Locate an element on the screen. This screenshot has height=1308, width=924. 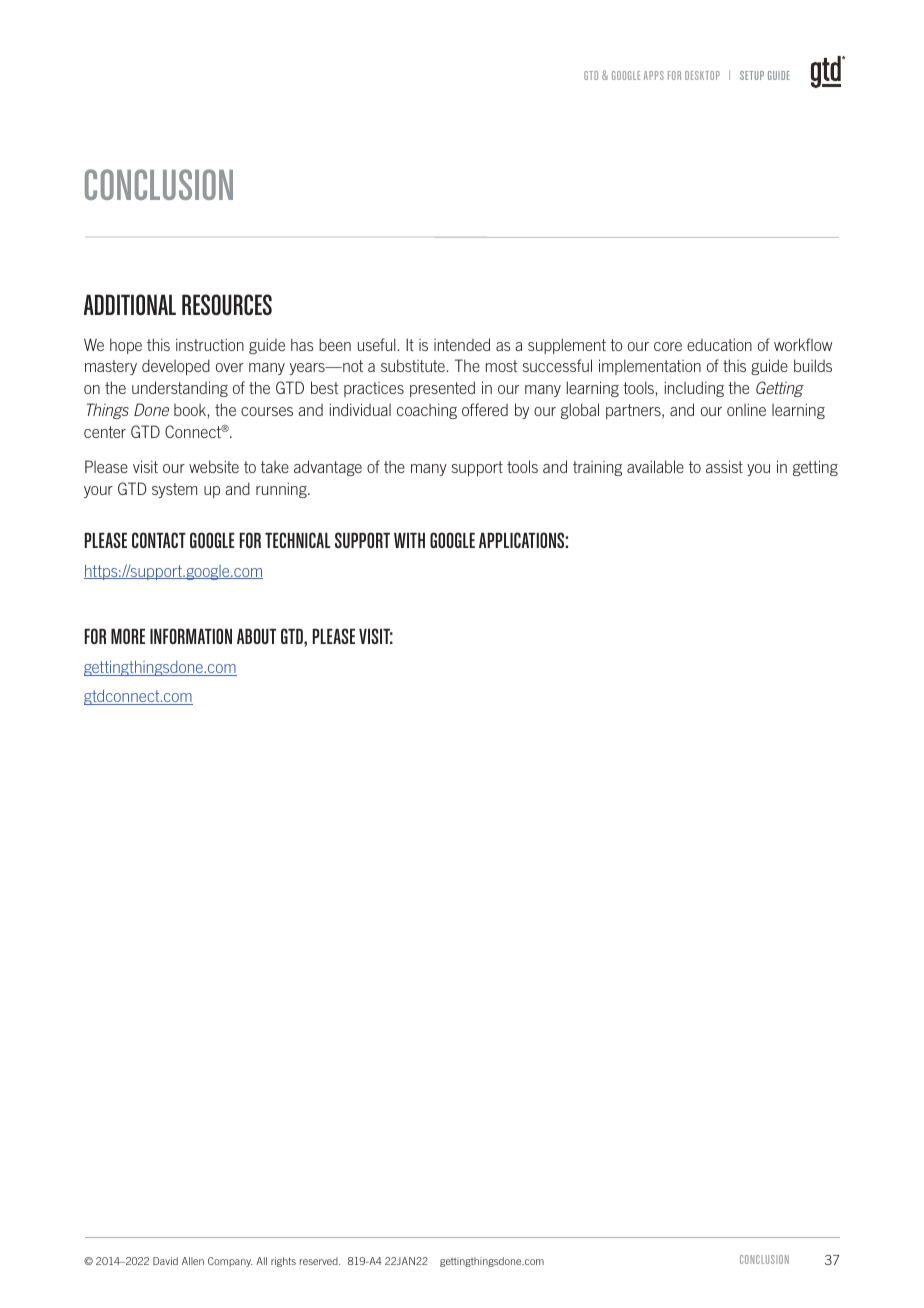
rights is located at coordinates (283, 1262).
